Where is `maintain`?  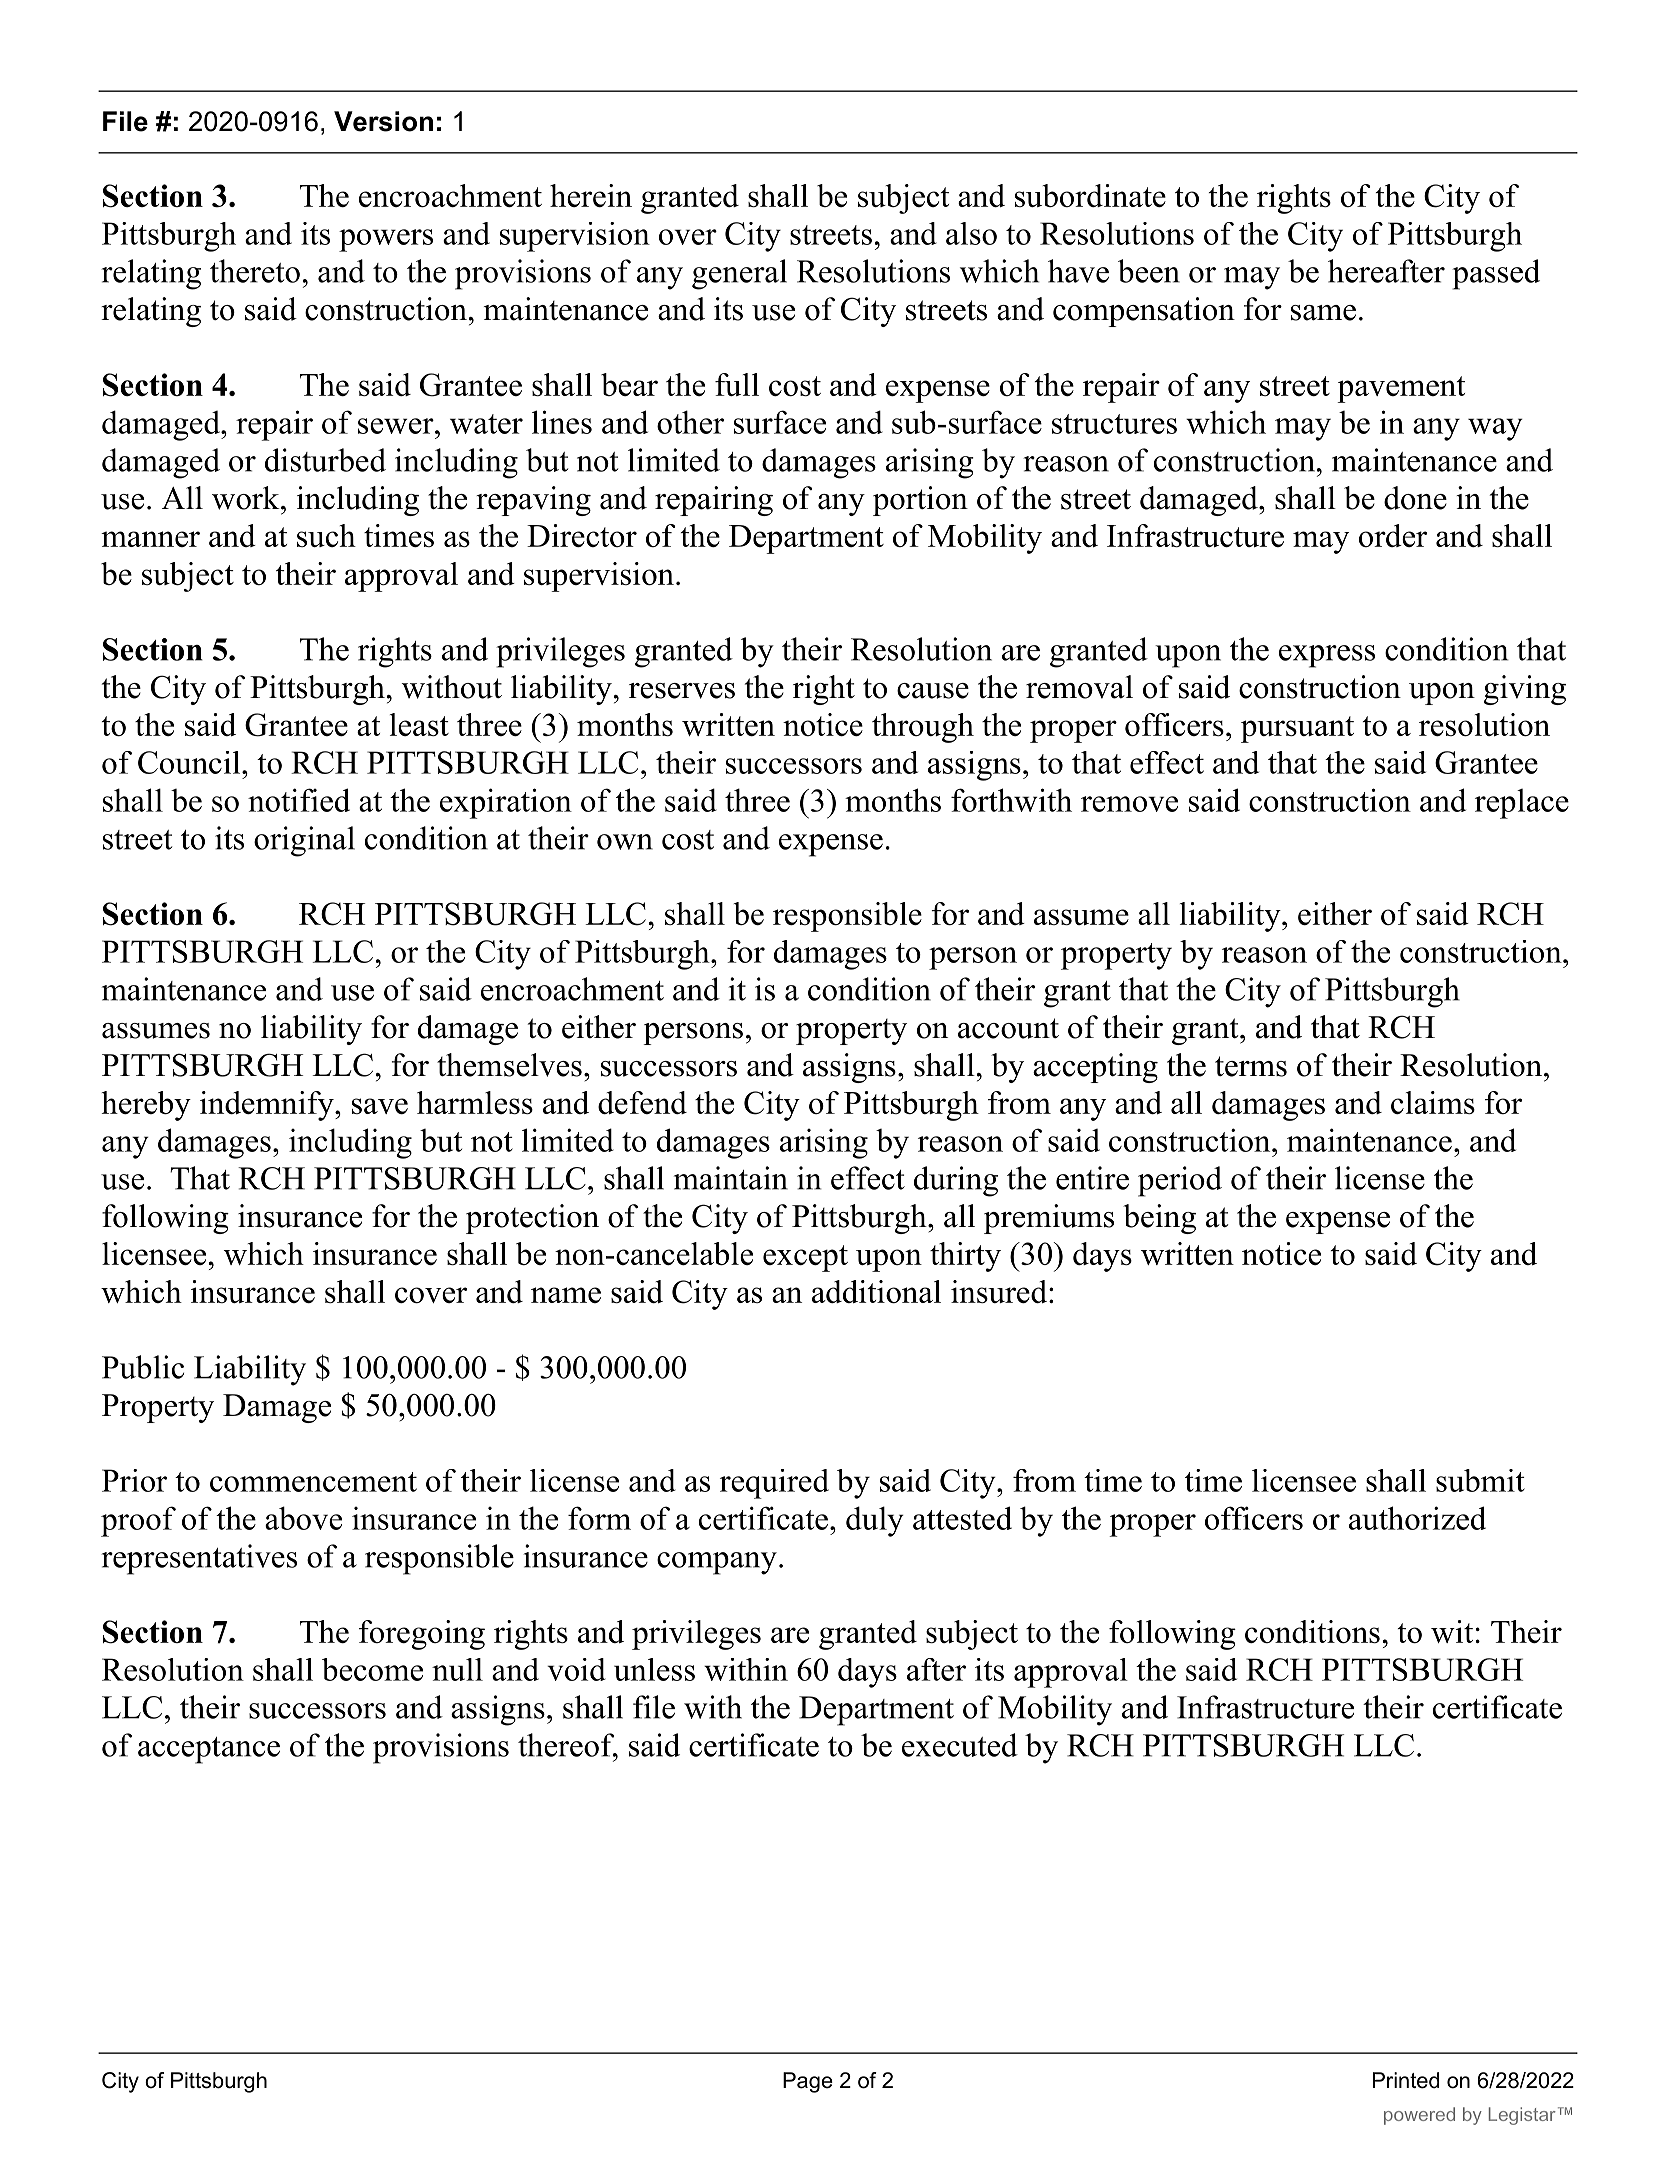 maintain is located at coordinates (731, 1178).
